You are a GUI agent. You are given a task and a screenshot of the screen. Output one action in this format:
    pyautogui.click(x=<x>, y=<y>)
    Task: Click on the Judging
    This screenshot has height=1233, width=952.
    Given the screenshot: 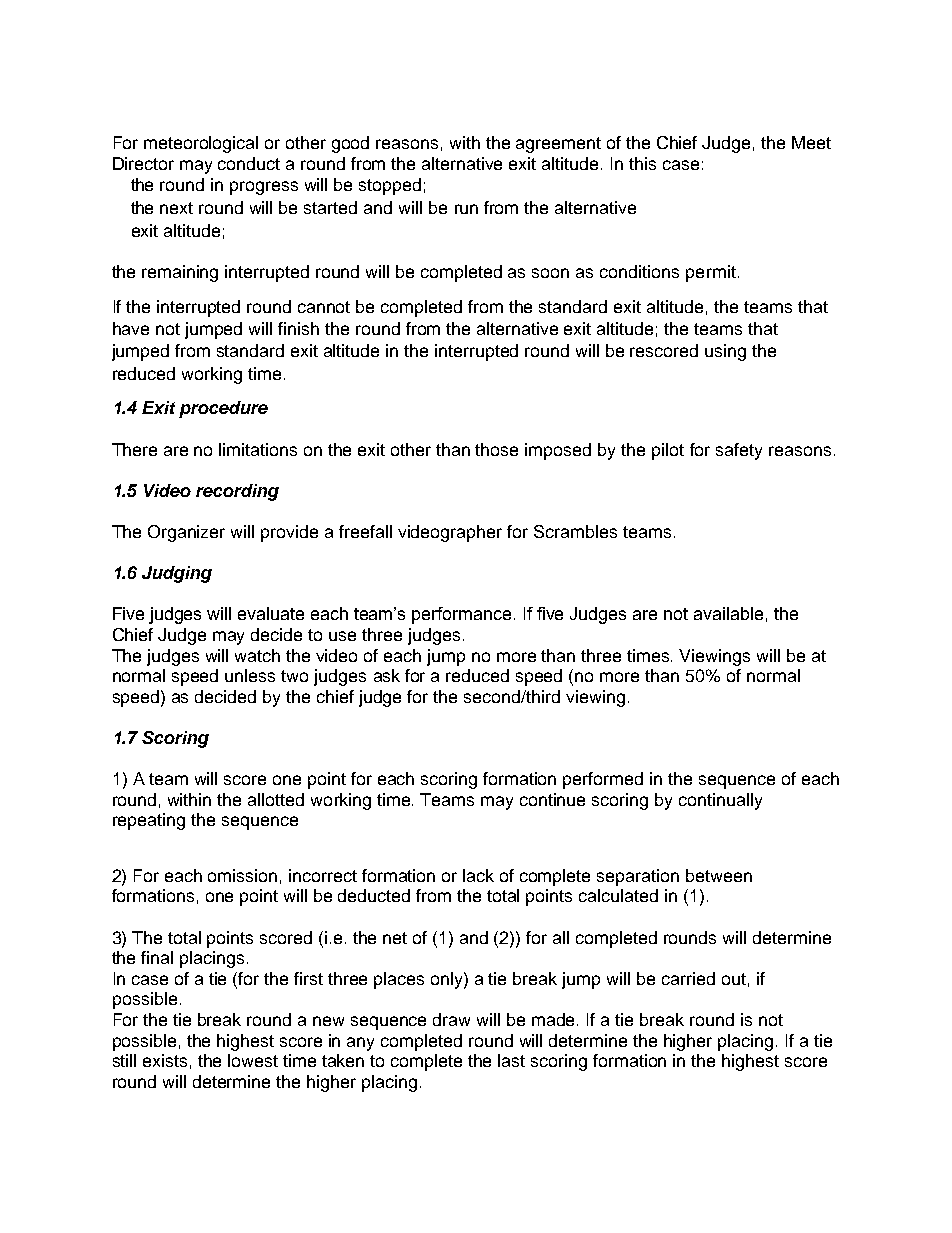 What is the action you would take?
    pyautogui.click(x=177, y=574)
